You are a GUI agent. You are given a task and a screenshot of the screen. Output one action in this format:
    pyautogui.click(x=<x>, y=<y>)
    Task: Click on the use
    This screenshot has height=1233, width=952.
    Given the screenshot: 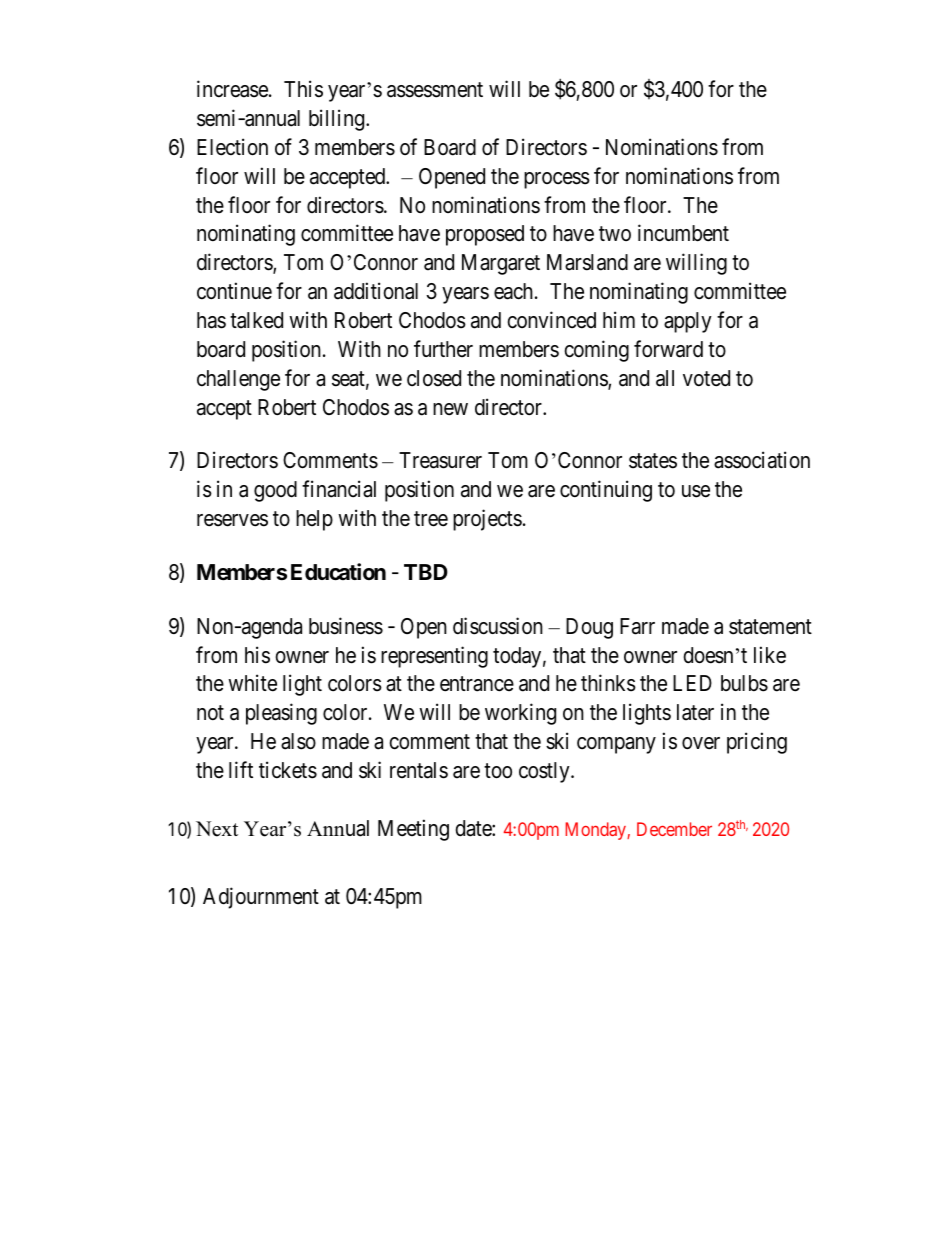 What is the action you would take?
    pyautogui.click(x=696, y=491)
